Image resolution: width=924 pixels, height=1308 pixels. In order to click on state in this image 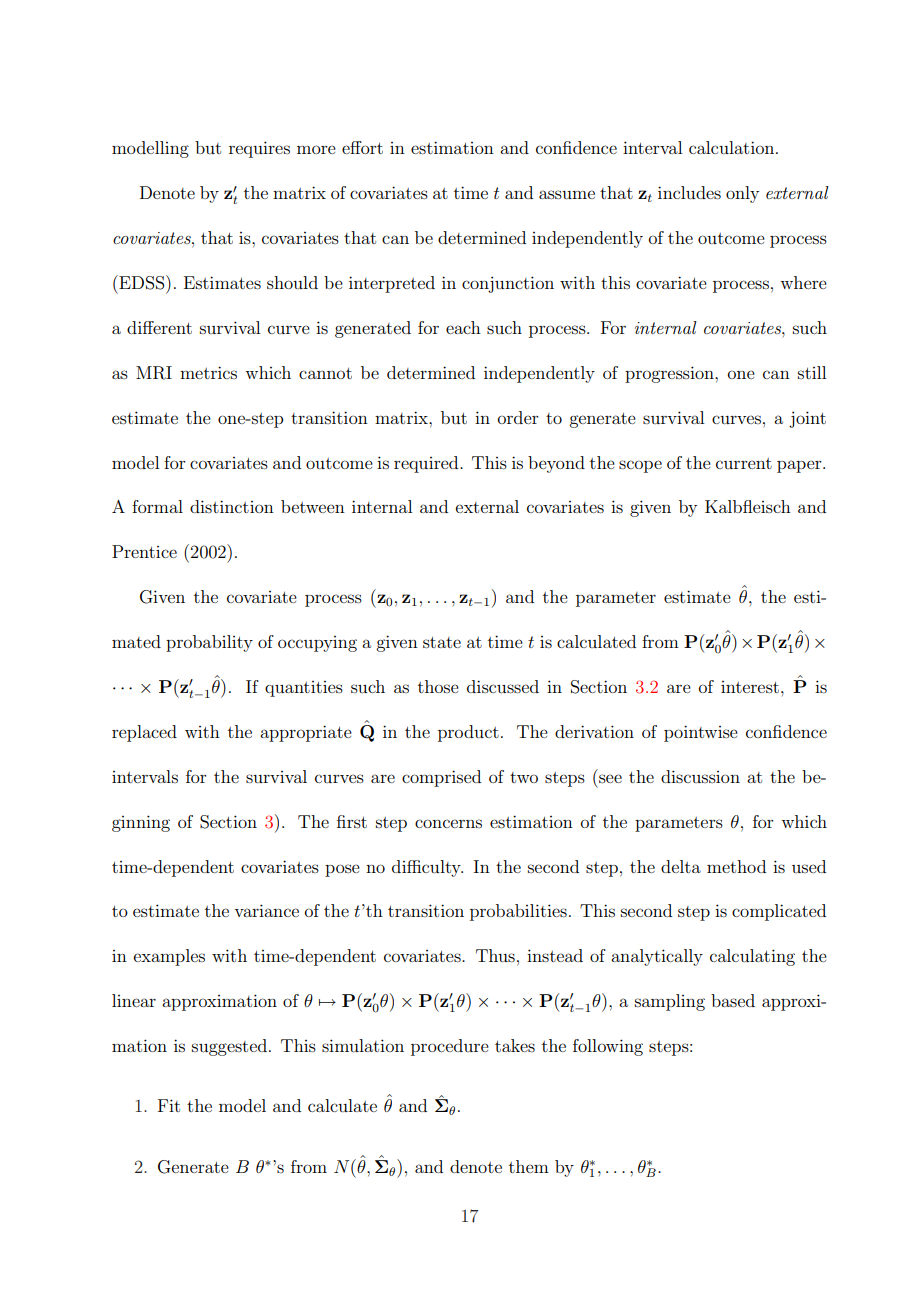, I will do `click(442, 642)`.
